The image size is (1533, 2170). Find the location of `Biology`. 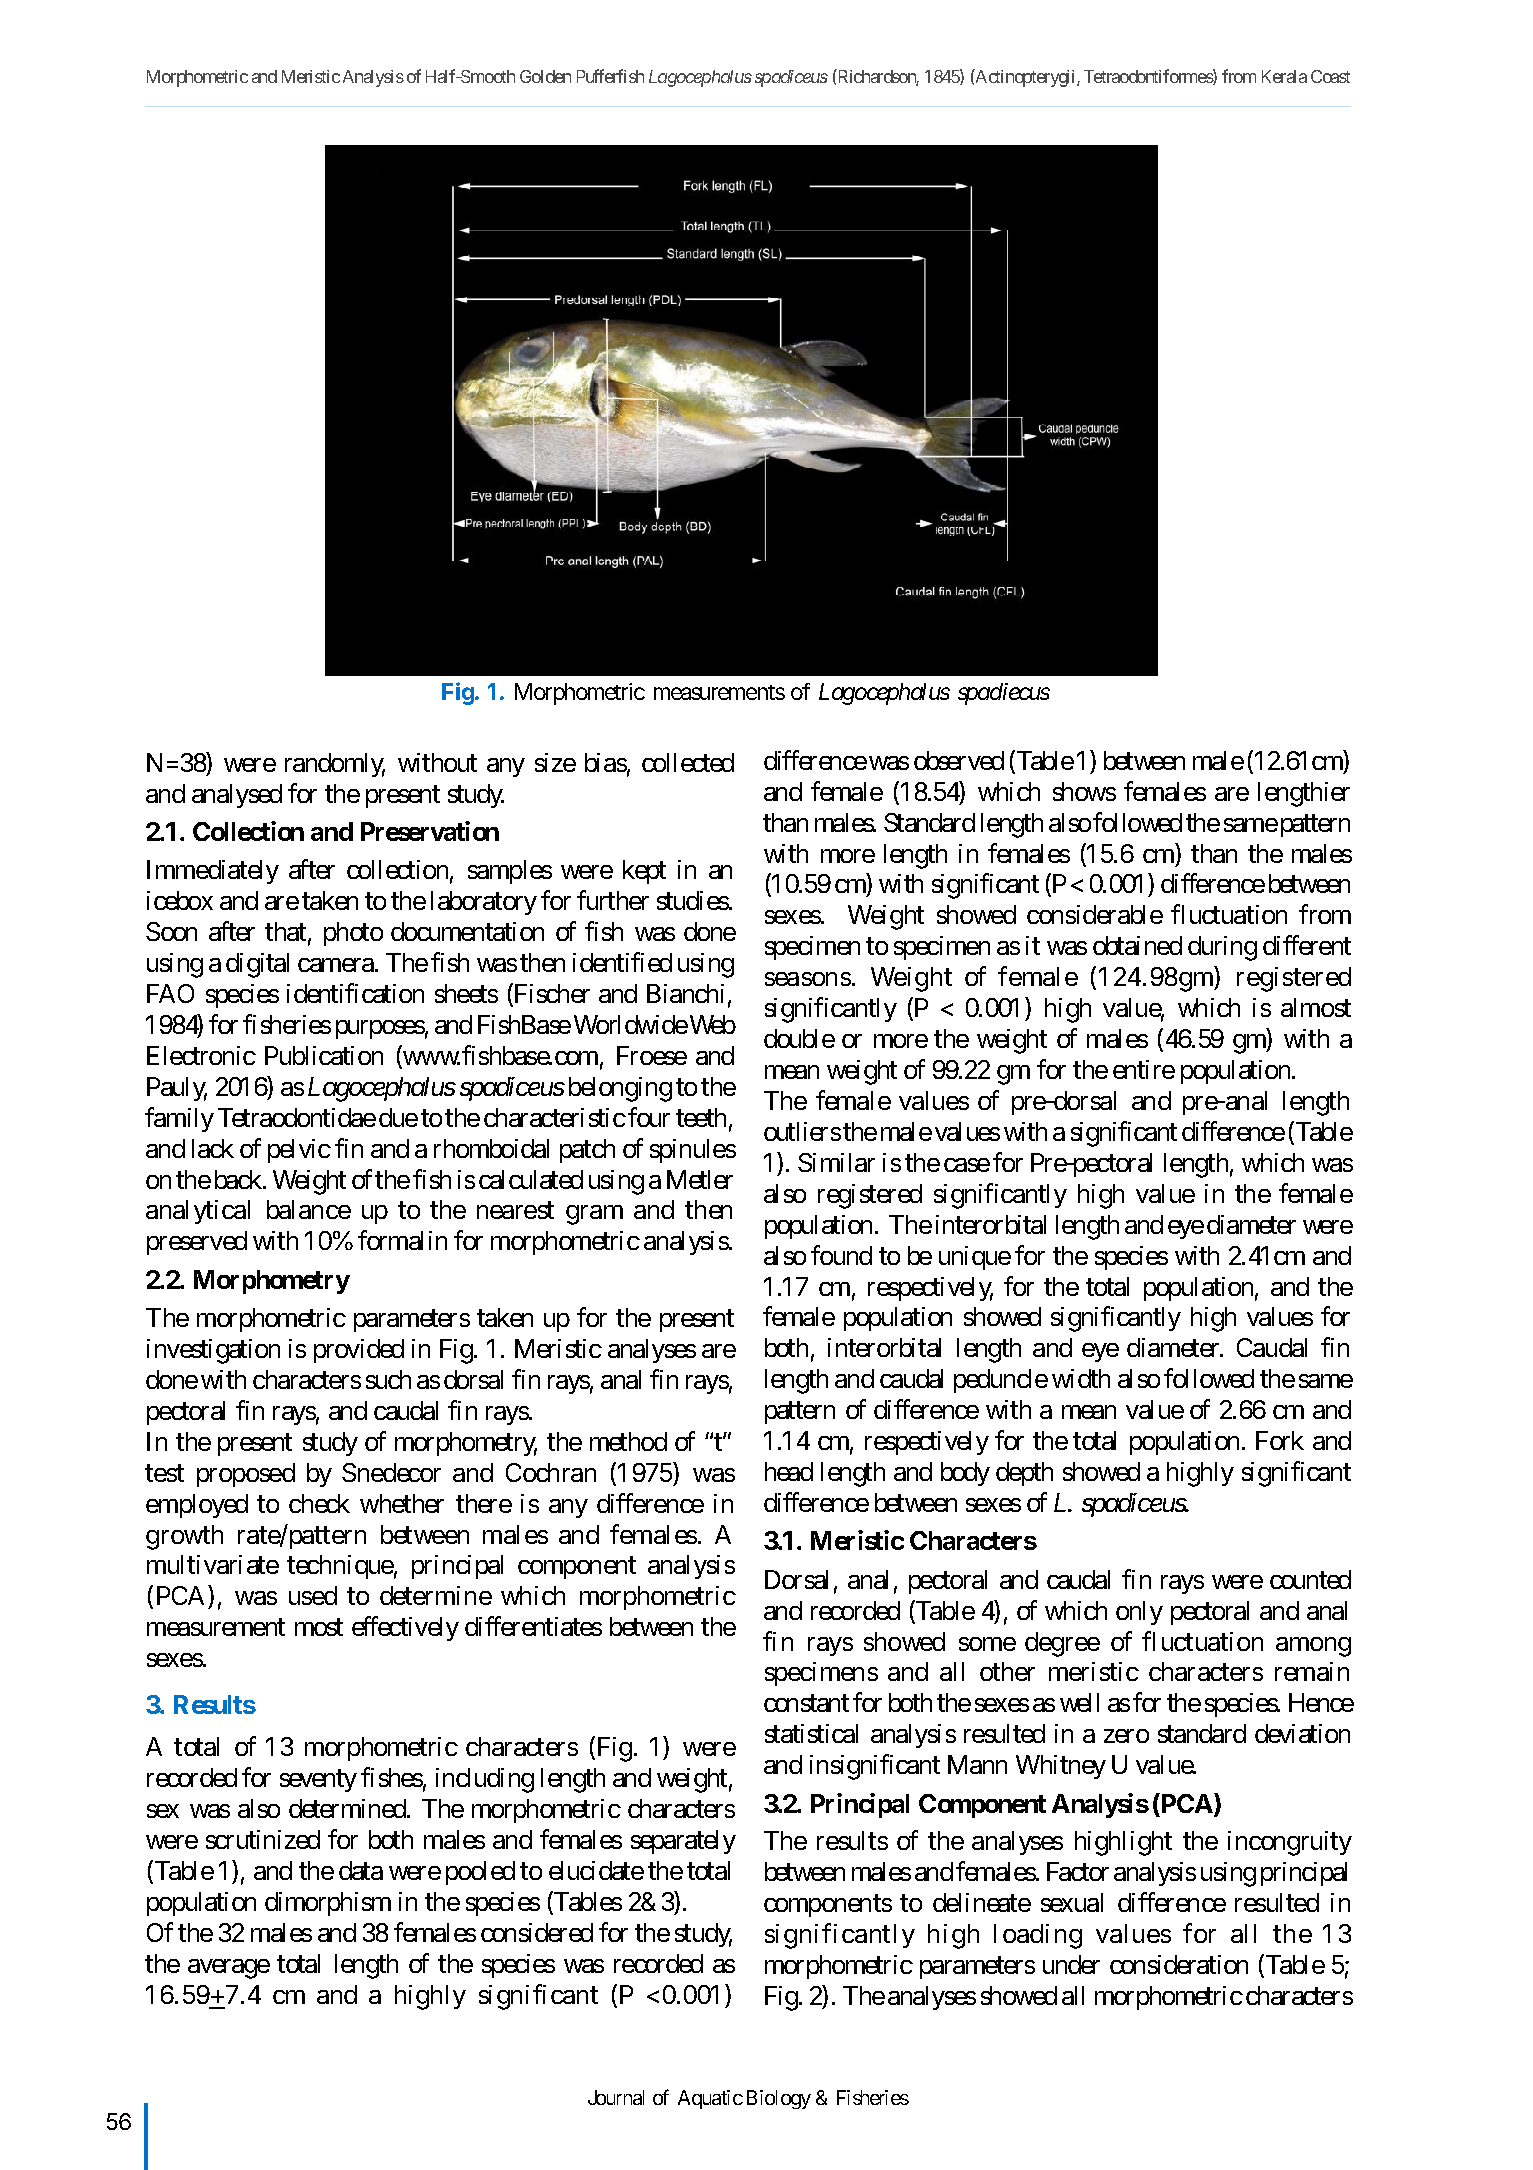

Biology is located at coordinates (779, 2099).
